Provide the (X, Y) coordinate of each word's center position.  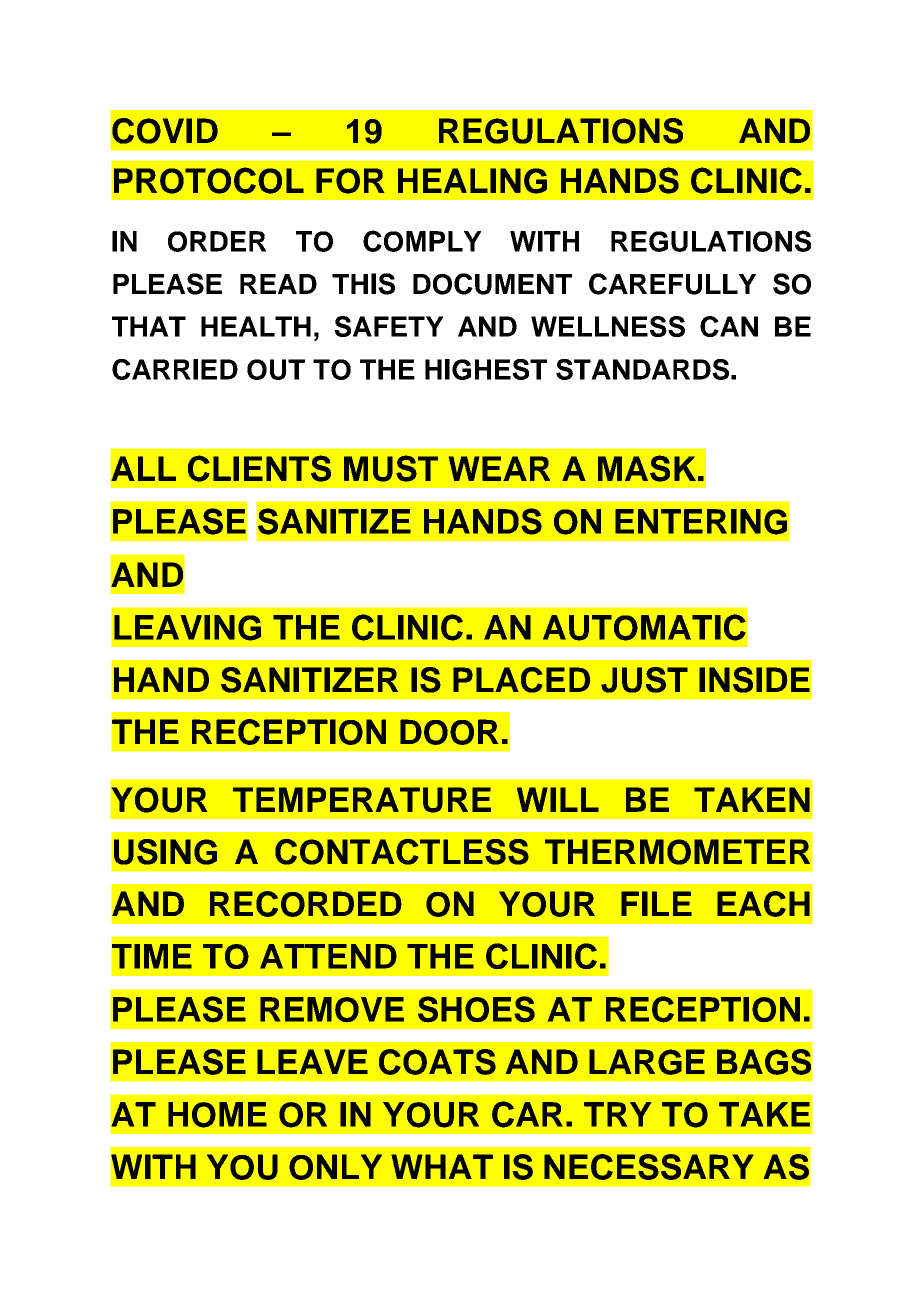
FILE (656, 903)
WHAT (442, 1166)
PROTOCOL (209, 180)
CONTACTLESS (402, 852)
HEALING (472, 181)
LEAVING (187, 628)
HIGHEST (486, 369)
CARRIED (175, 369)
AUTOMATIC (644, 627)
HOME (217, 1115)
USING (165, 852)
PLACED (521, 680)
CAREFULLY (672, 284)
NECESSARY (649, 1167)
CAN (729, 326)
